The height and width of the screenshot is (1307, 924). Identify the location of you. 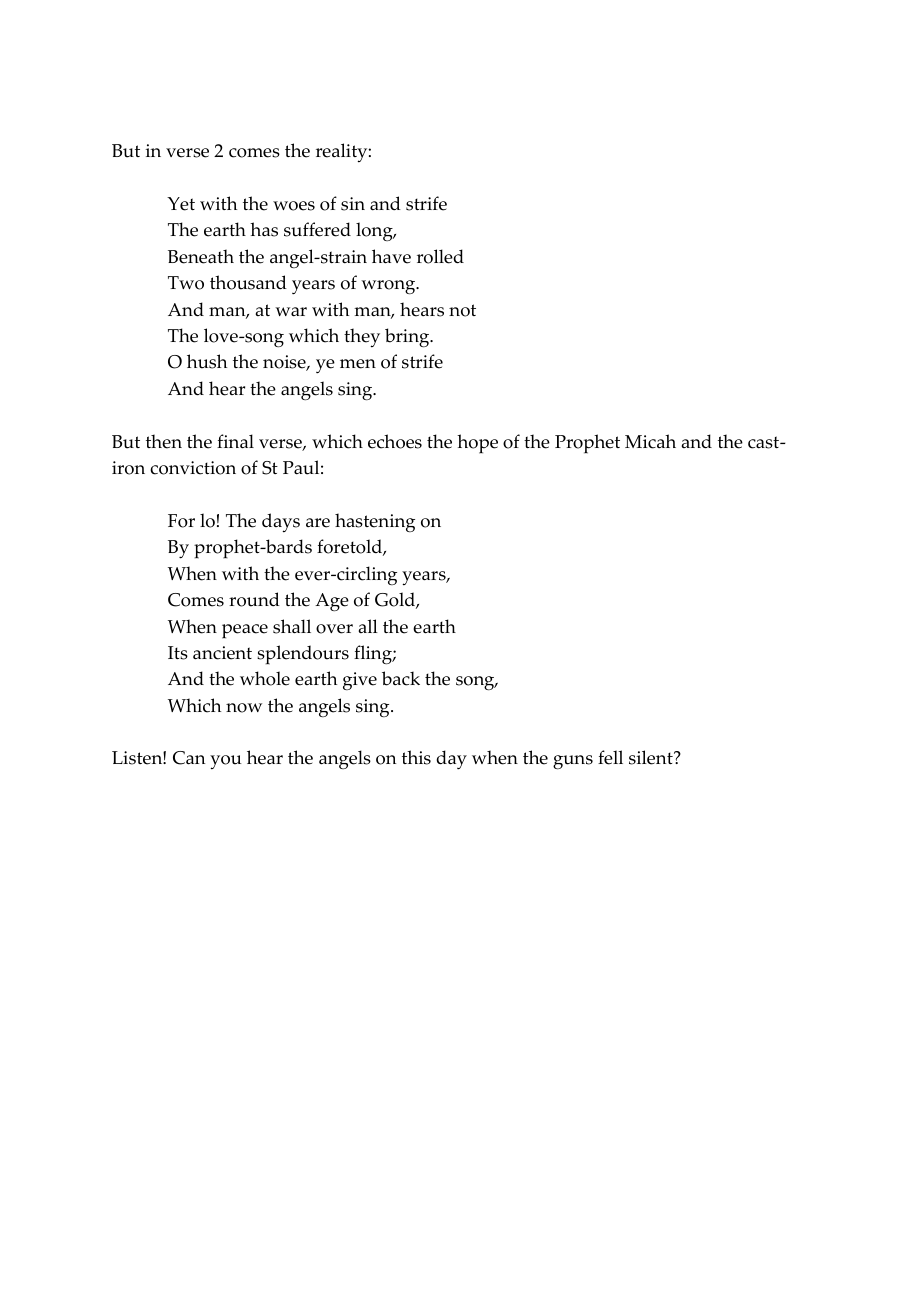
(226, 762).
